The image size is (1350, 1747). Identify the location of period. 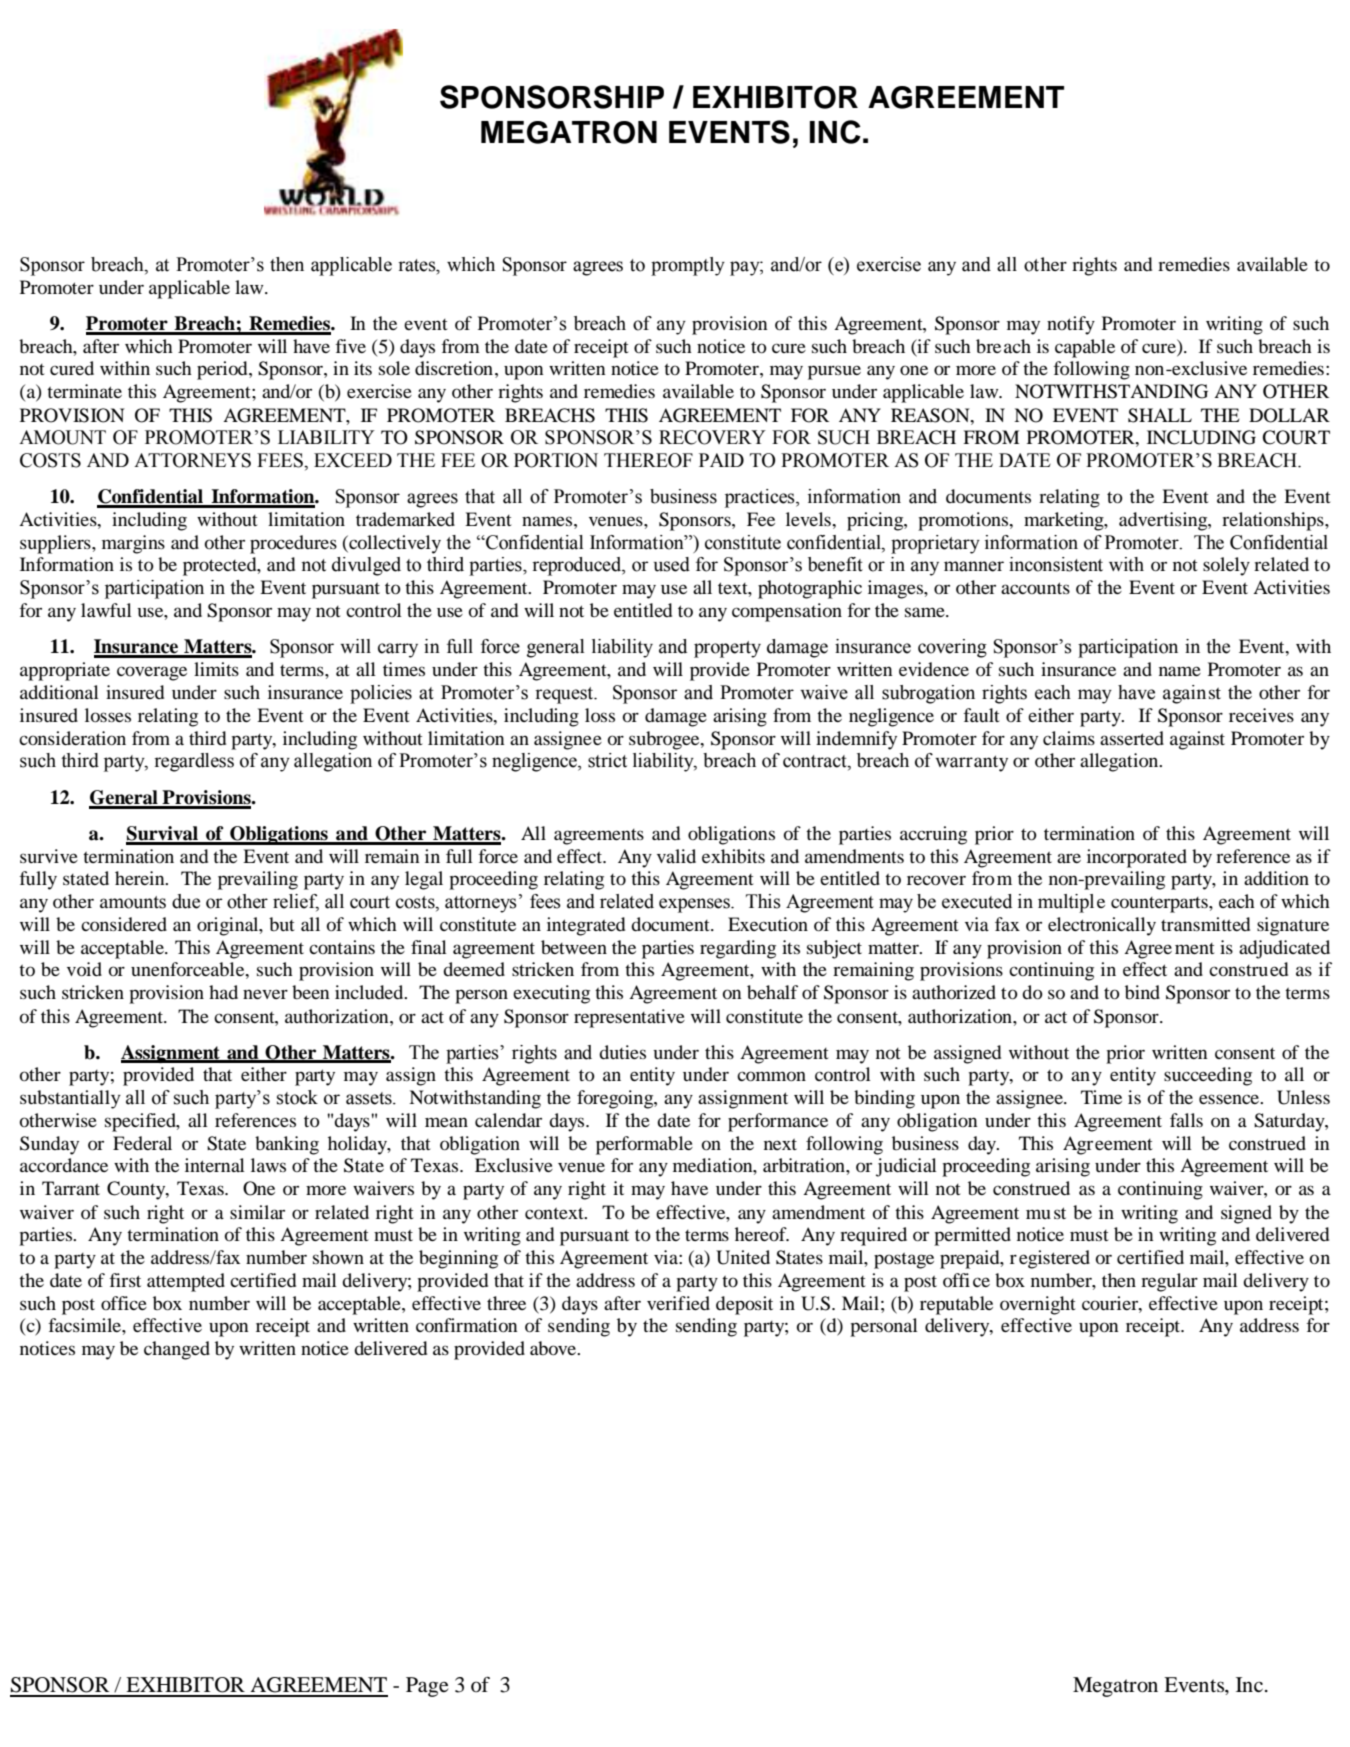
(223, 370).
